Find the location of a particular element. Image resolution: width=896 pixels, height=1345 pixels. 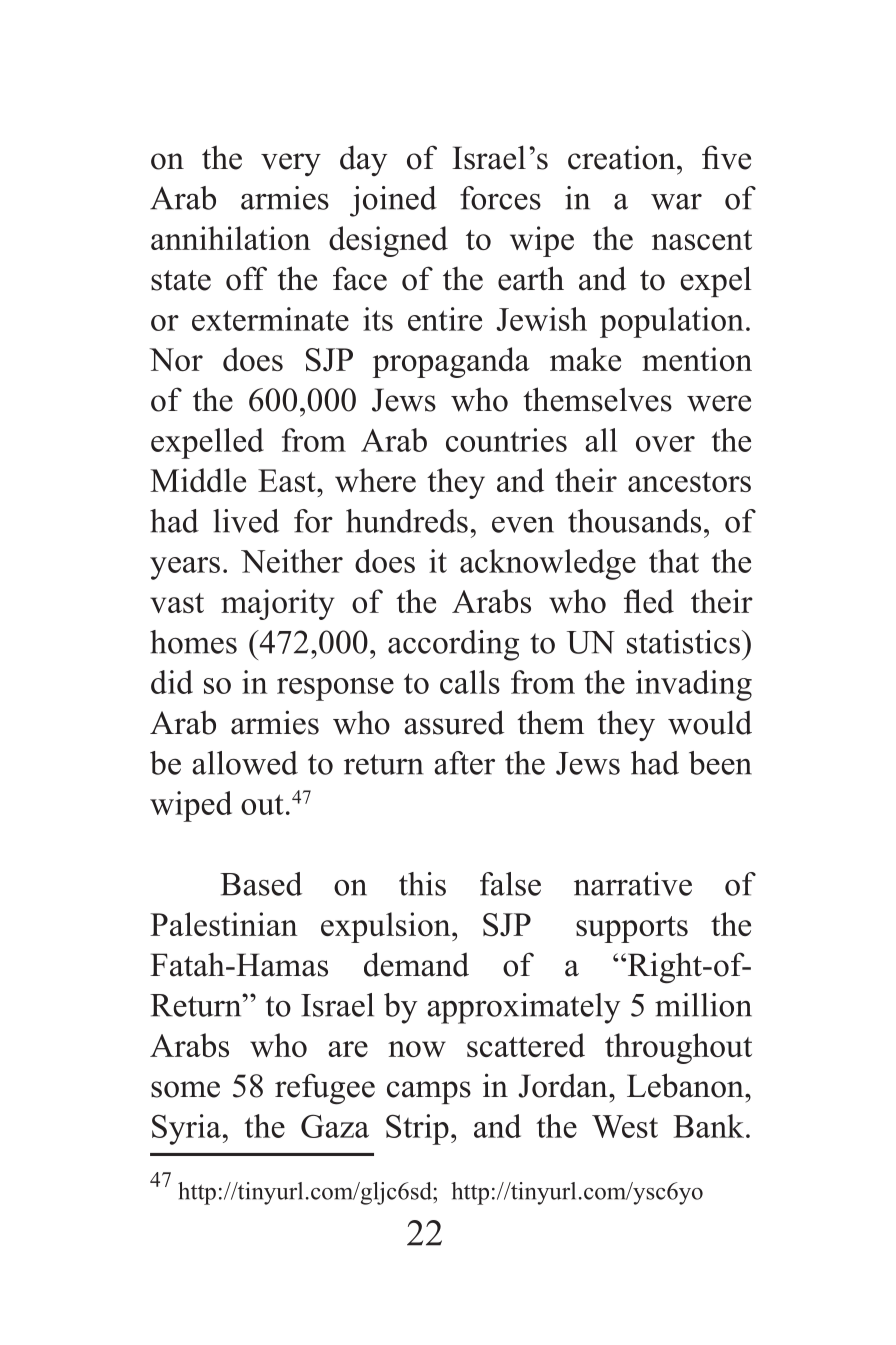

lived is located at coordinates (246, 521).
